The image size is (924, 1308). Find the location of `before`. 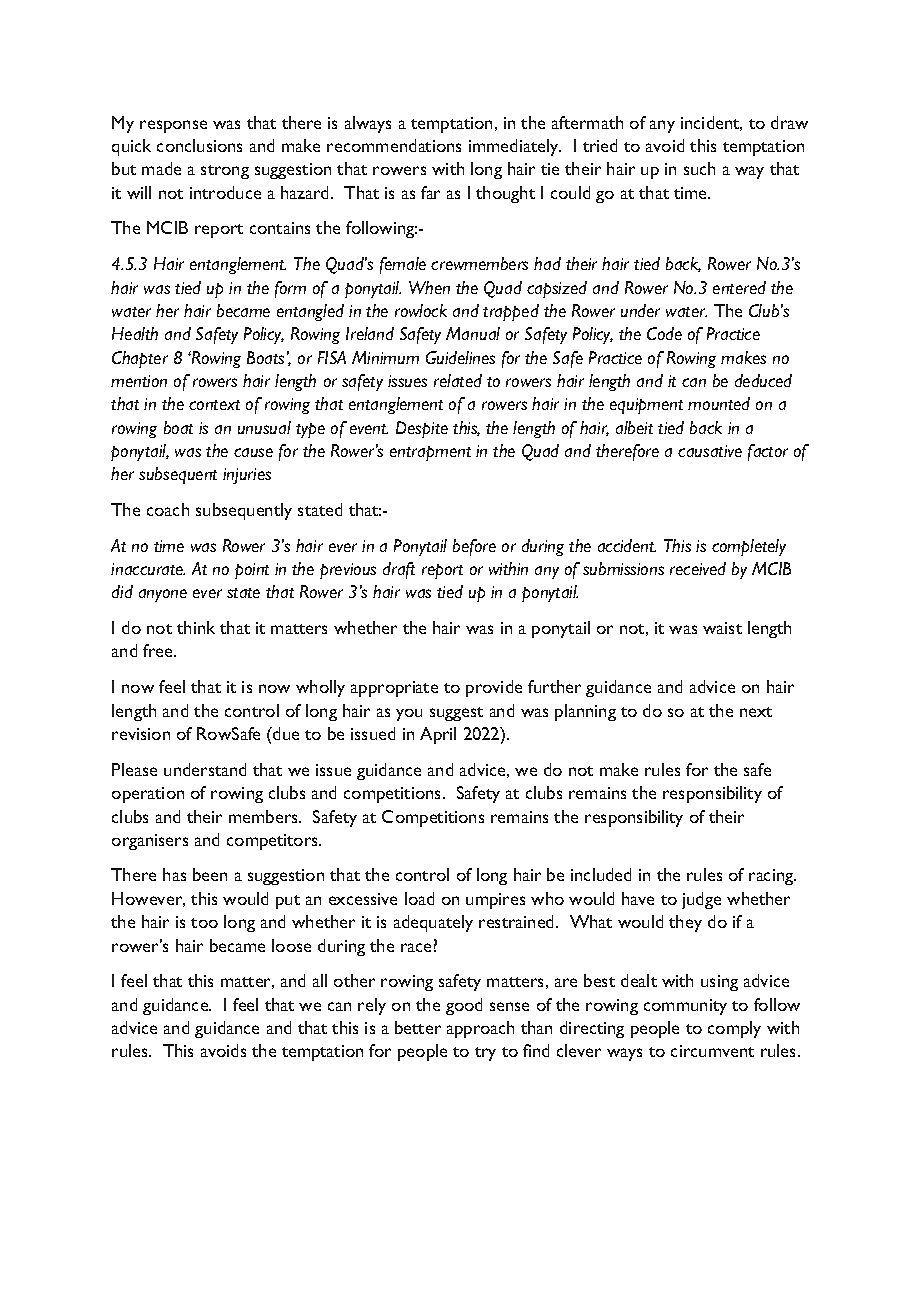

before is located at coordinates (474, 547).
